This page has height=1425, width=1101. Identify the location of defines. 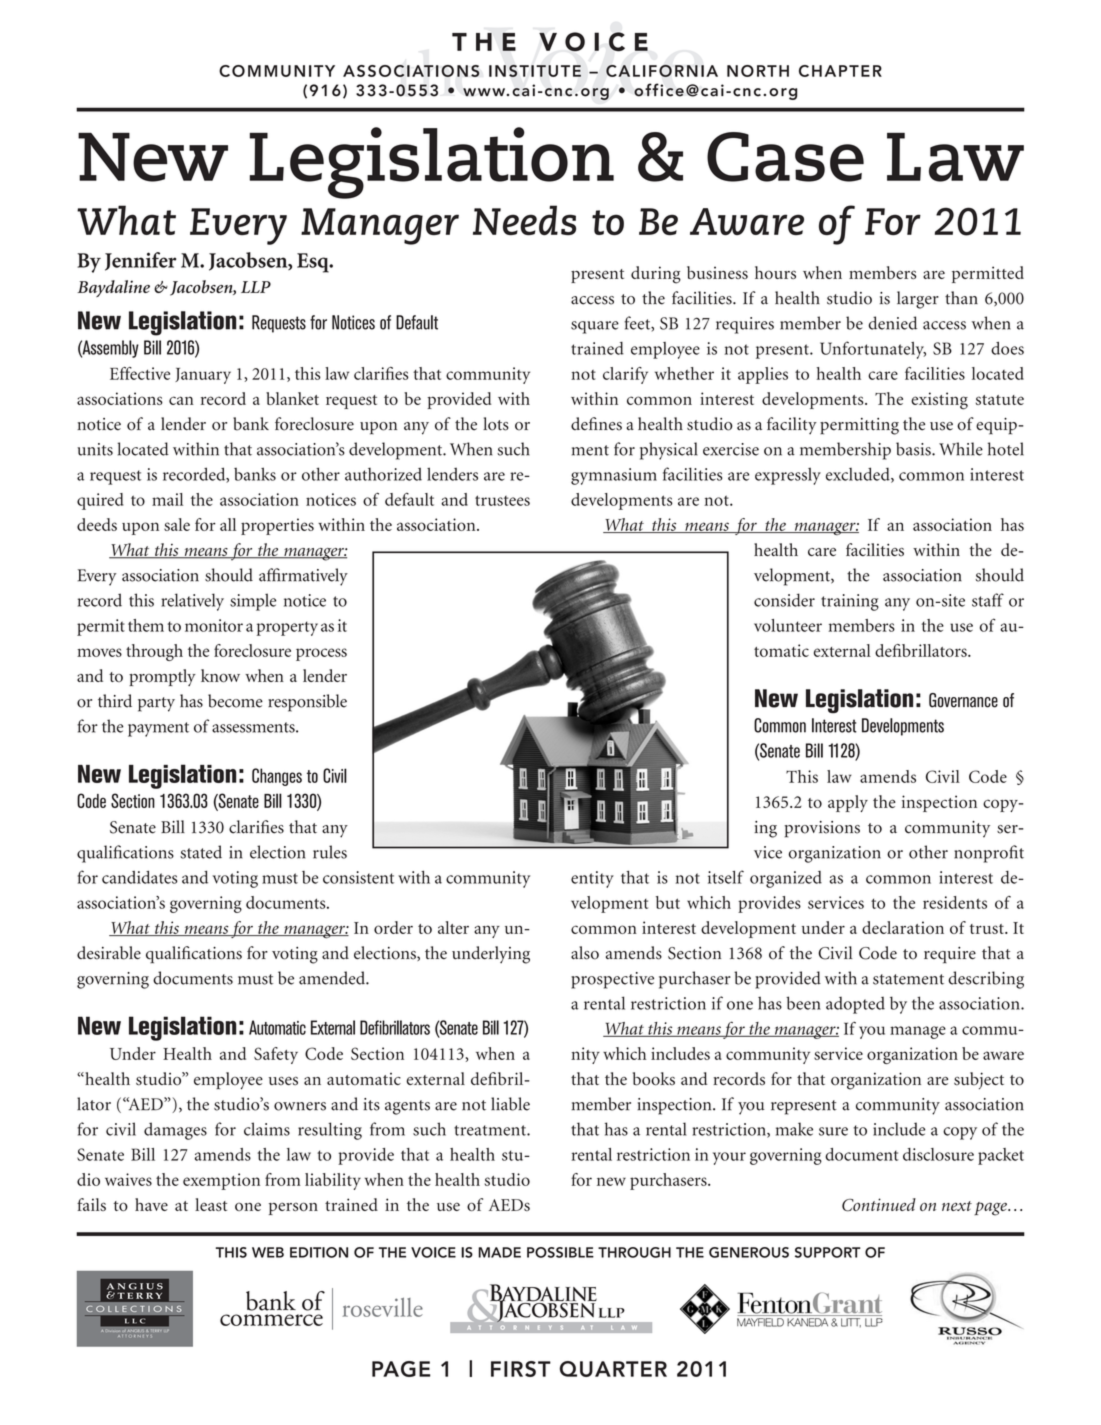
(596, 424).
